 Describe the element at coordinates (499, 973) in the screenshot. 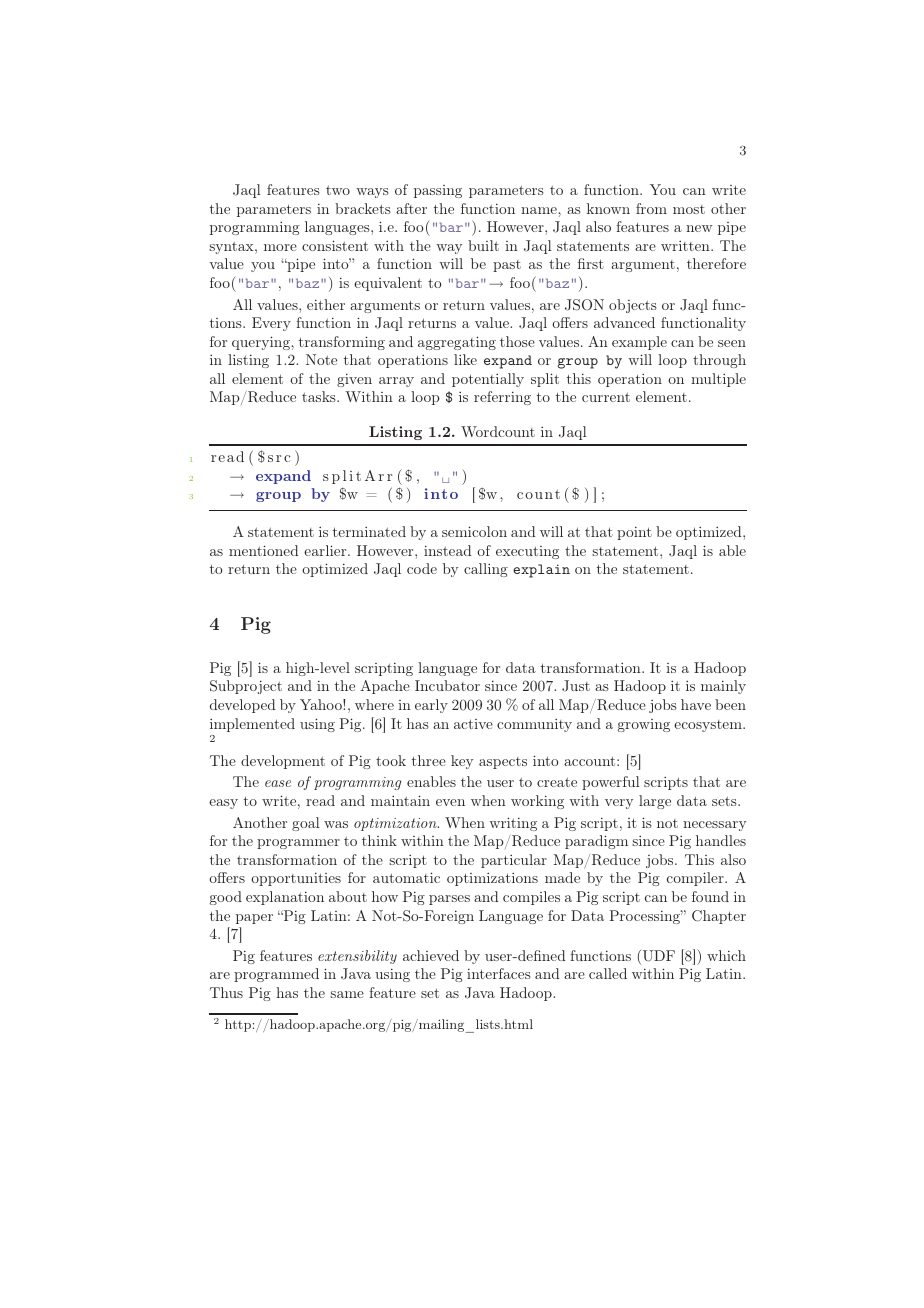

I see `interfaces` at that location.
